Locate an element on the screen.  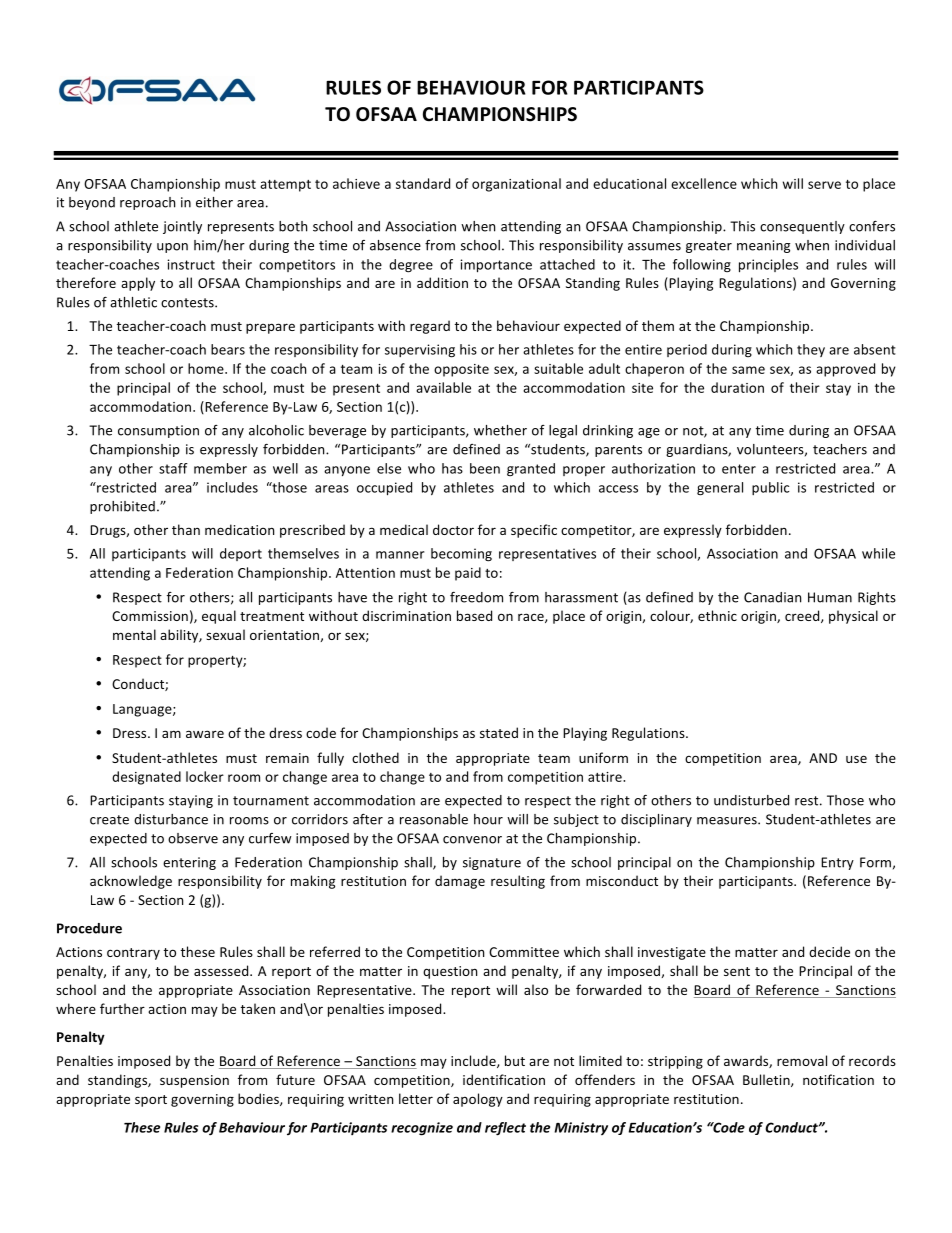
identification is located at coordinates (504, 1079).
